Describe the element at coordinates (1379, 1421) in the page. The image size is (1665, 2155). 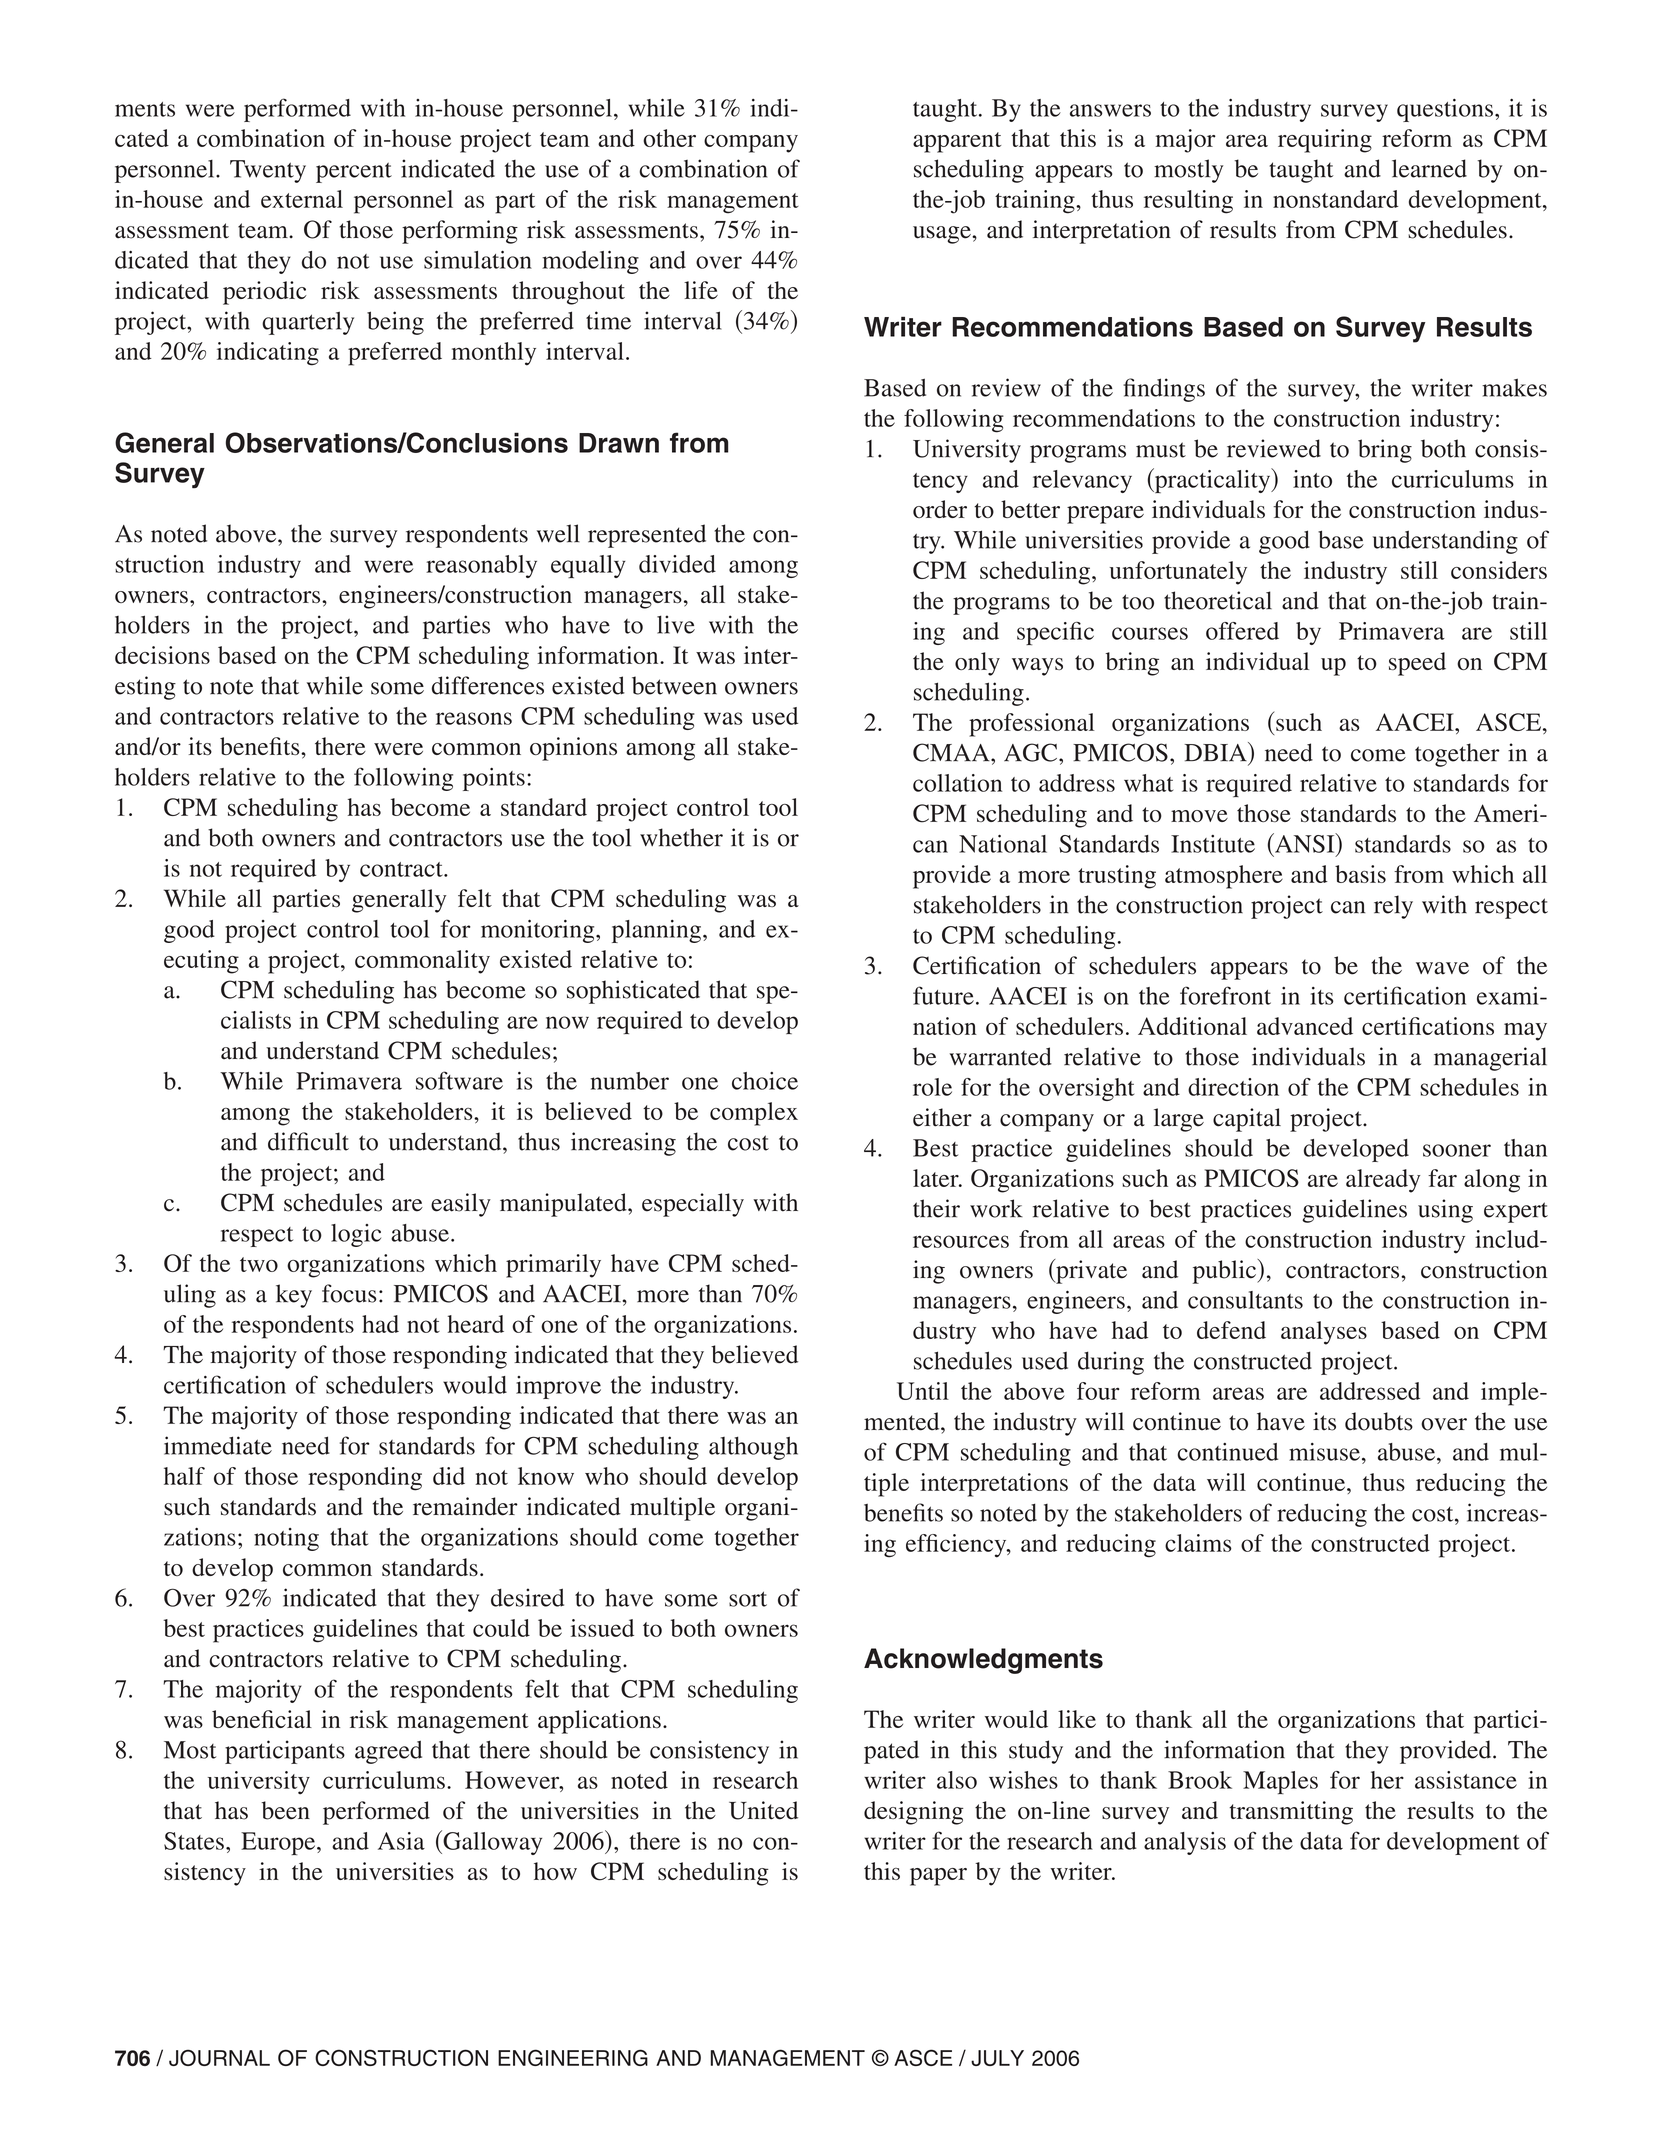
I see `doubts` at that location.
